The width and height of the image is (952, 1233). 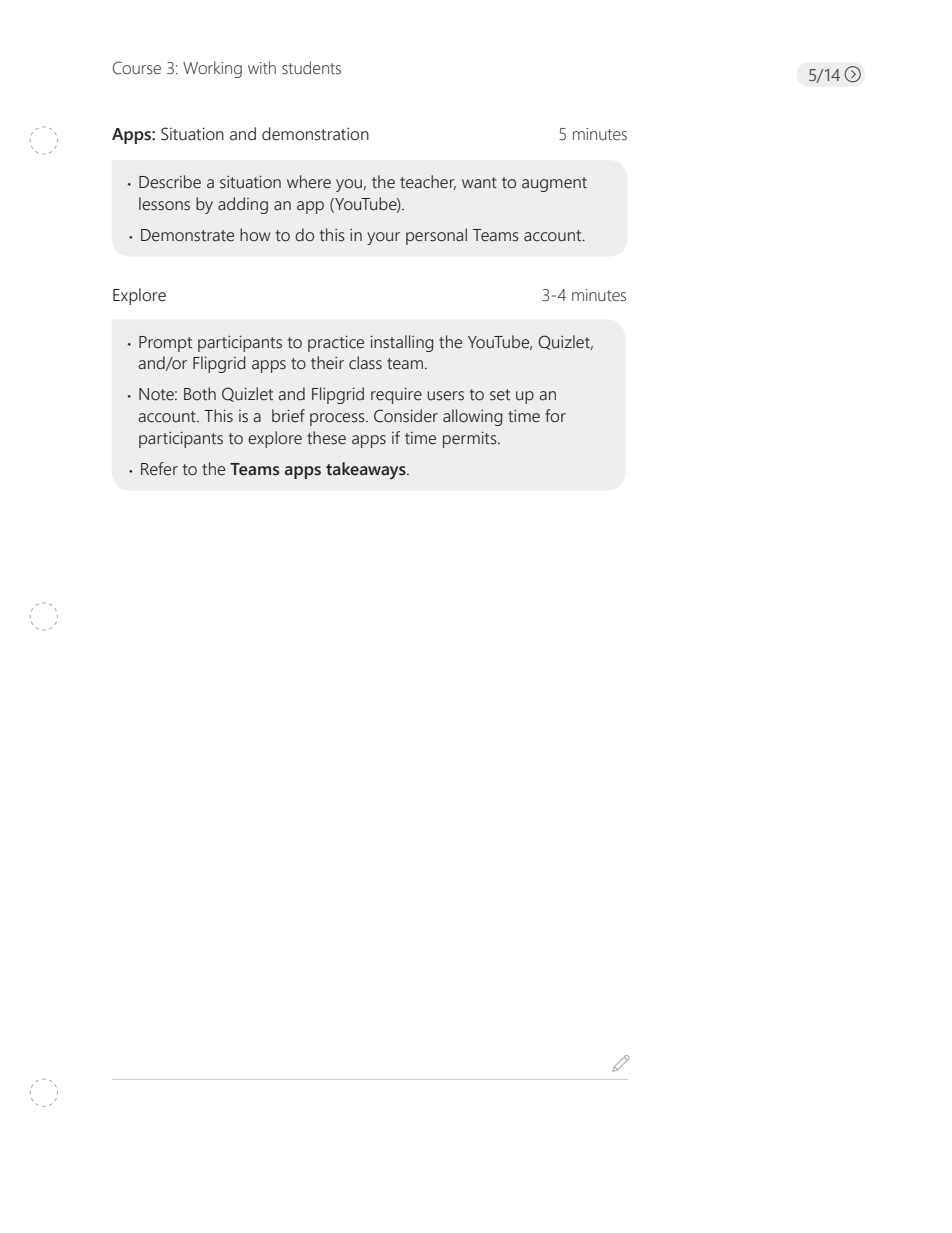 What do you see at coordinates (471, 440) in the image?
I see `permits` at bounding box center [471, 440].
